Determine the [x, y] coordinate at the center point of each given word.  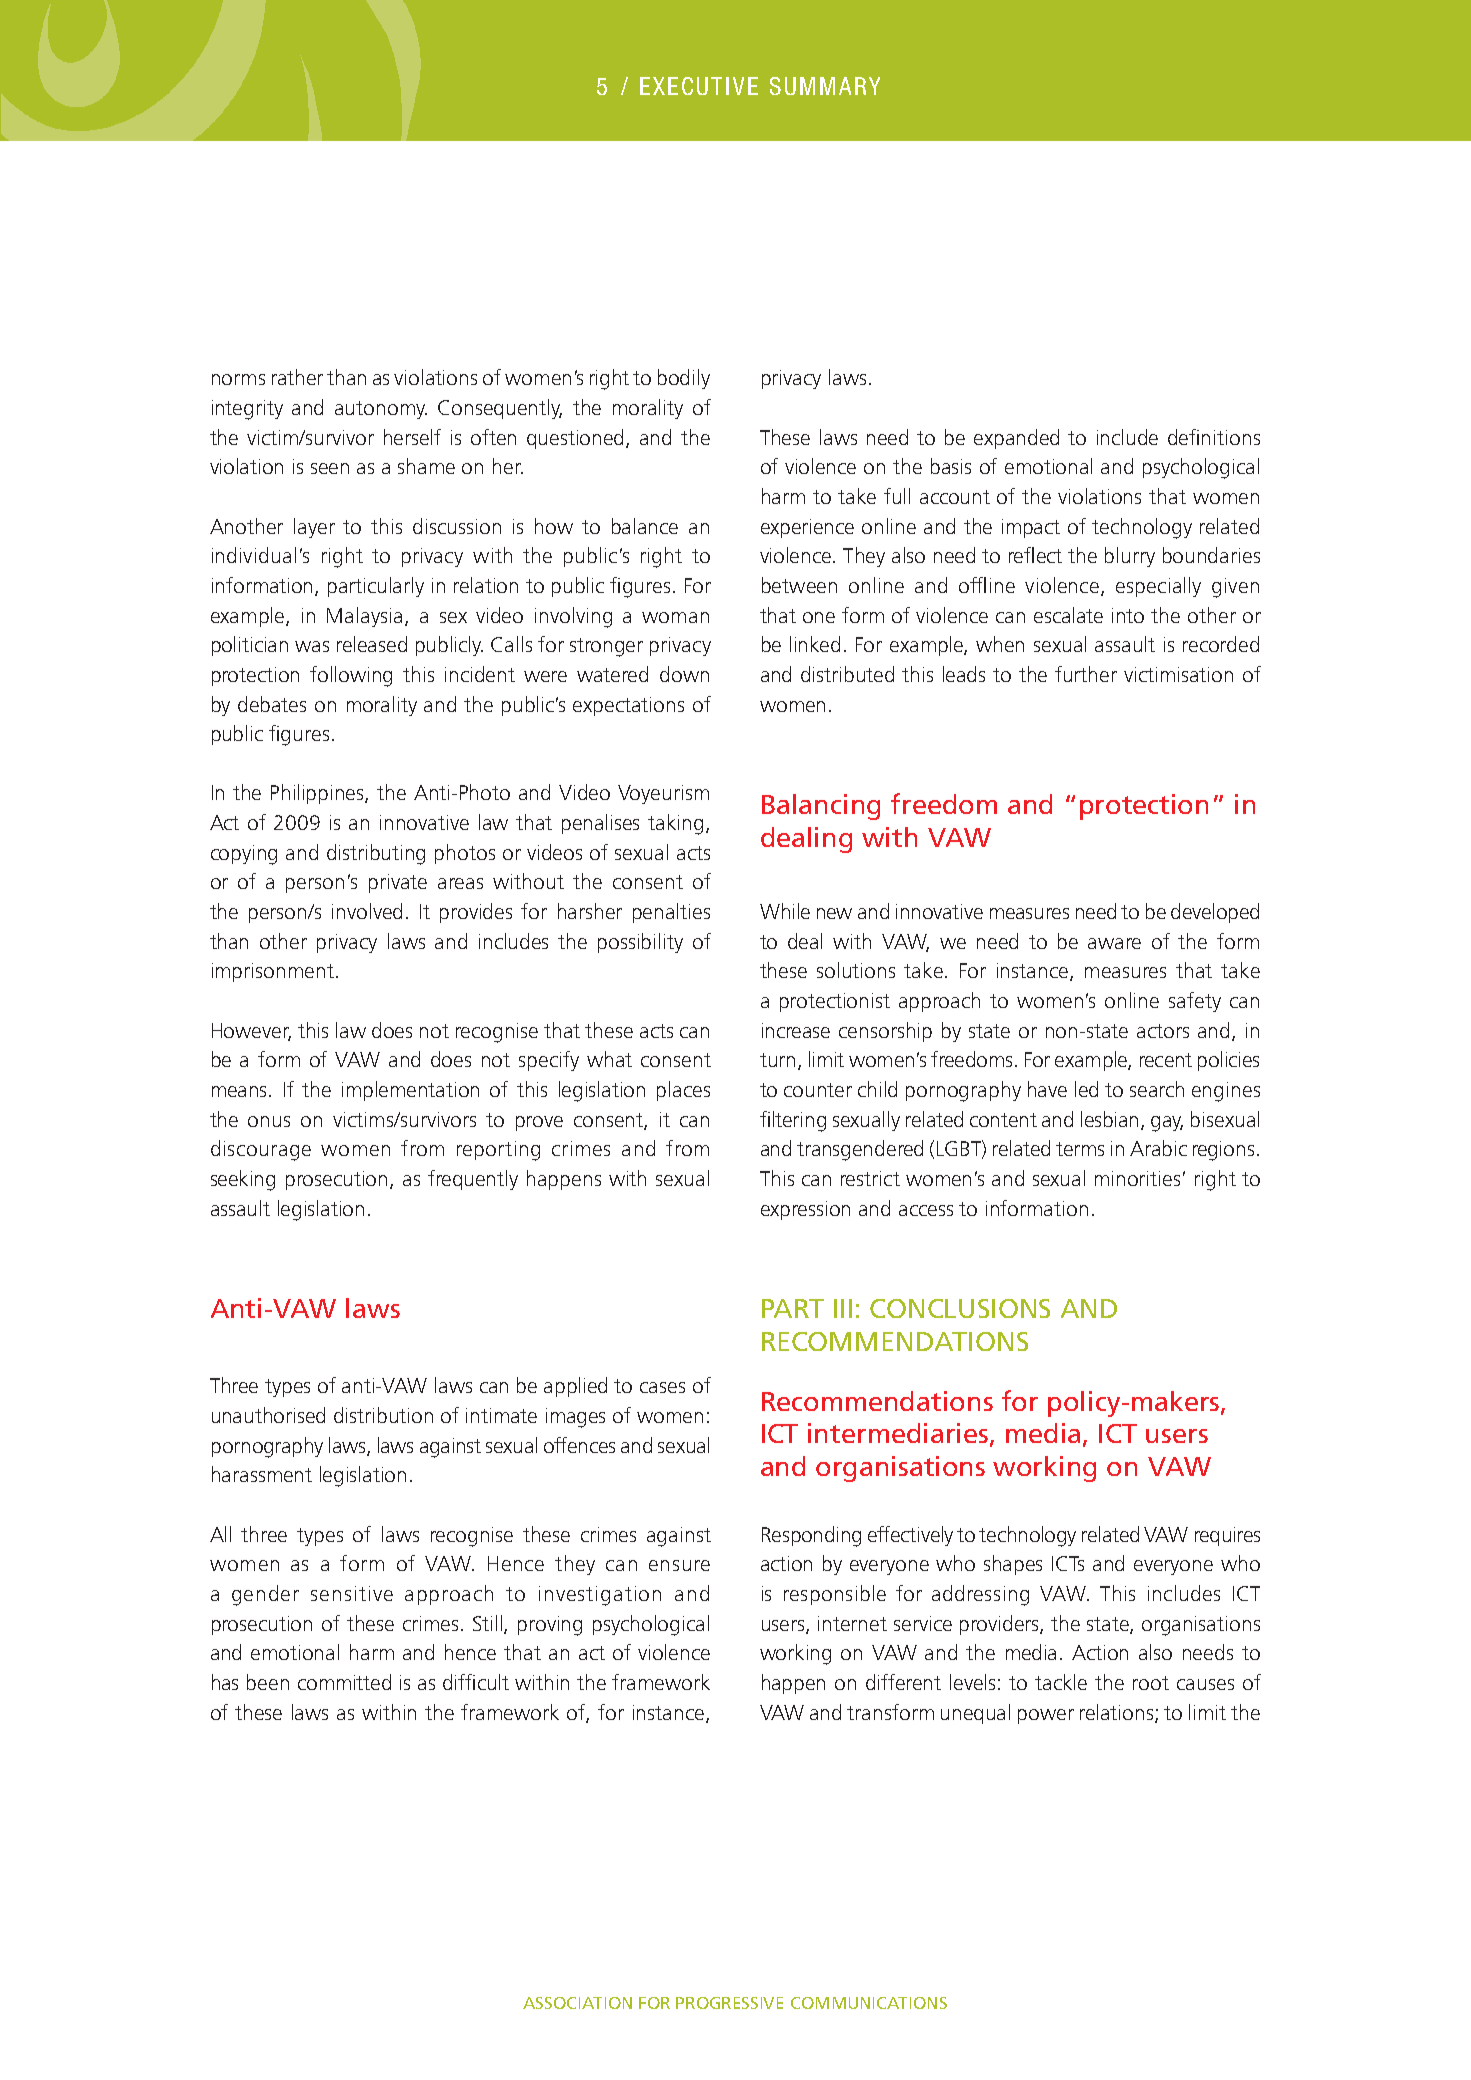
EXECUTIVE [699, 86]
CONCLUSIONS [960, 1308]
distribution [383, 1415]
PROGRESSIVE [729, 2003]
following [351, 676]
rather [297, 377]
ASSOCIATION [577, 2003]
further [1086, 674]
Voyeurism [663, 794]
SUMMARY [825, 86]
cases [662, 1387]
